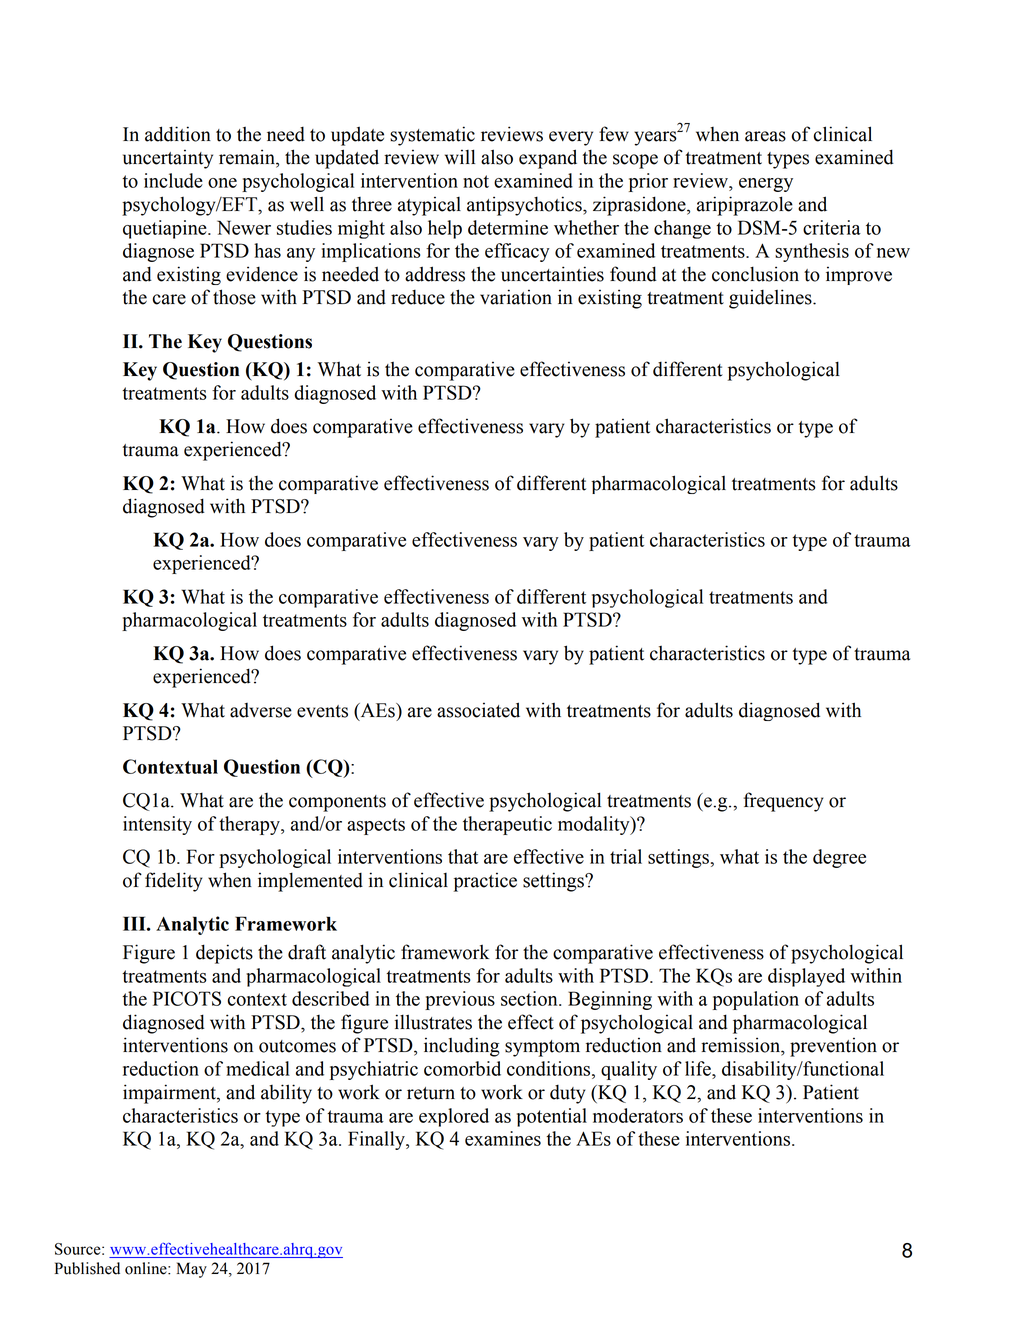  Describe the element at coordinates (766, 185) in the screenshot. I see `energy` at that location.
